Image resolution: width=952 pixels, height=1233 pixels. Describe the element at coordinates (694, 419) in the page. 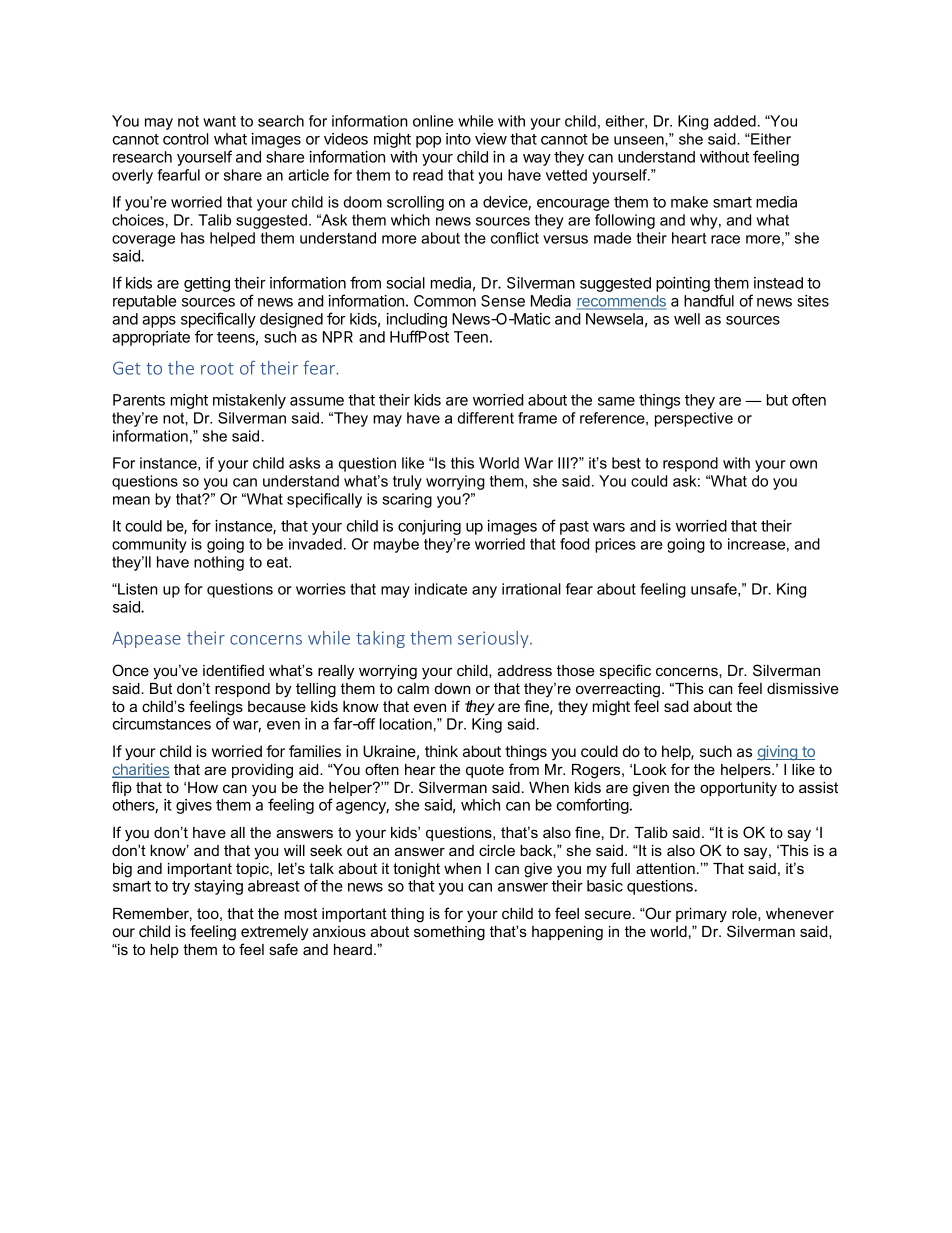

I see `perspective` at that location.
